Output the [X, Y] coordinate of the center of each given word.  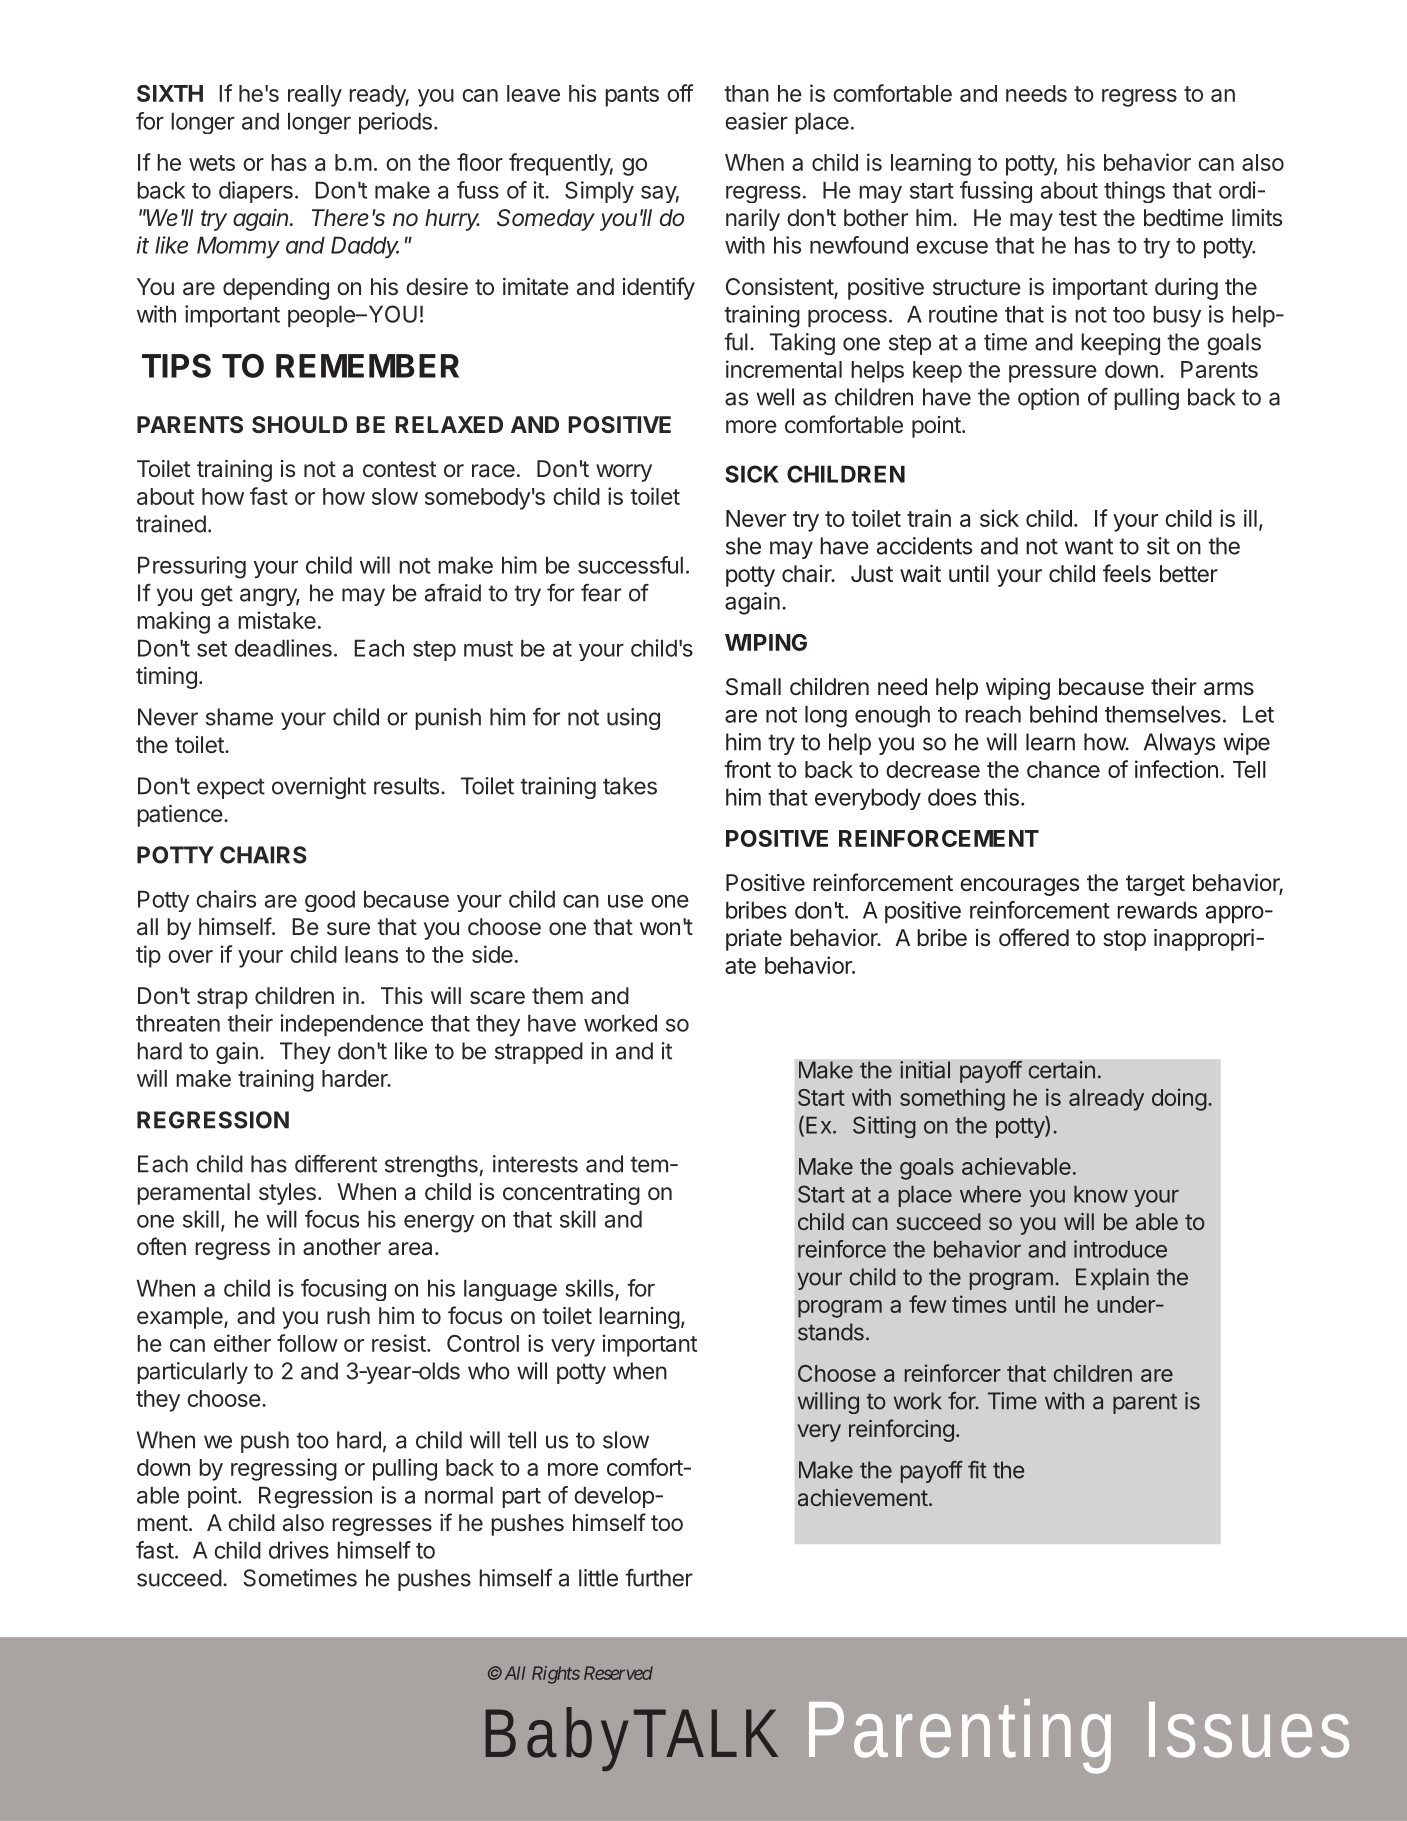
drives [299, 1550]
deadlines [283, 648]
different [336, 1164]
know [1101, 1194]
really [315, 96]
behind [1063, 714]
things [1134, 192]
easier [756, 121]
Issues [1249, 1730]
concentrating [571, 1194]
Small [753, 687]
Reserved [618, 1673]
